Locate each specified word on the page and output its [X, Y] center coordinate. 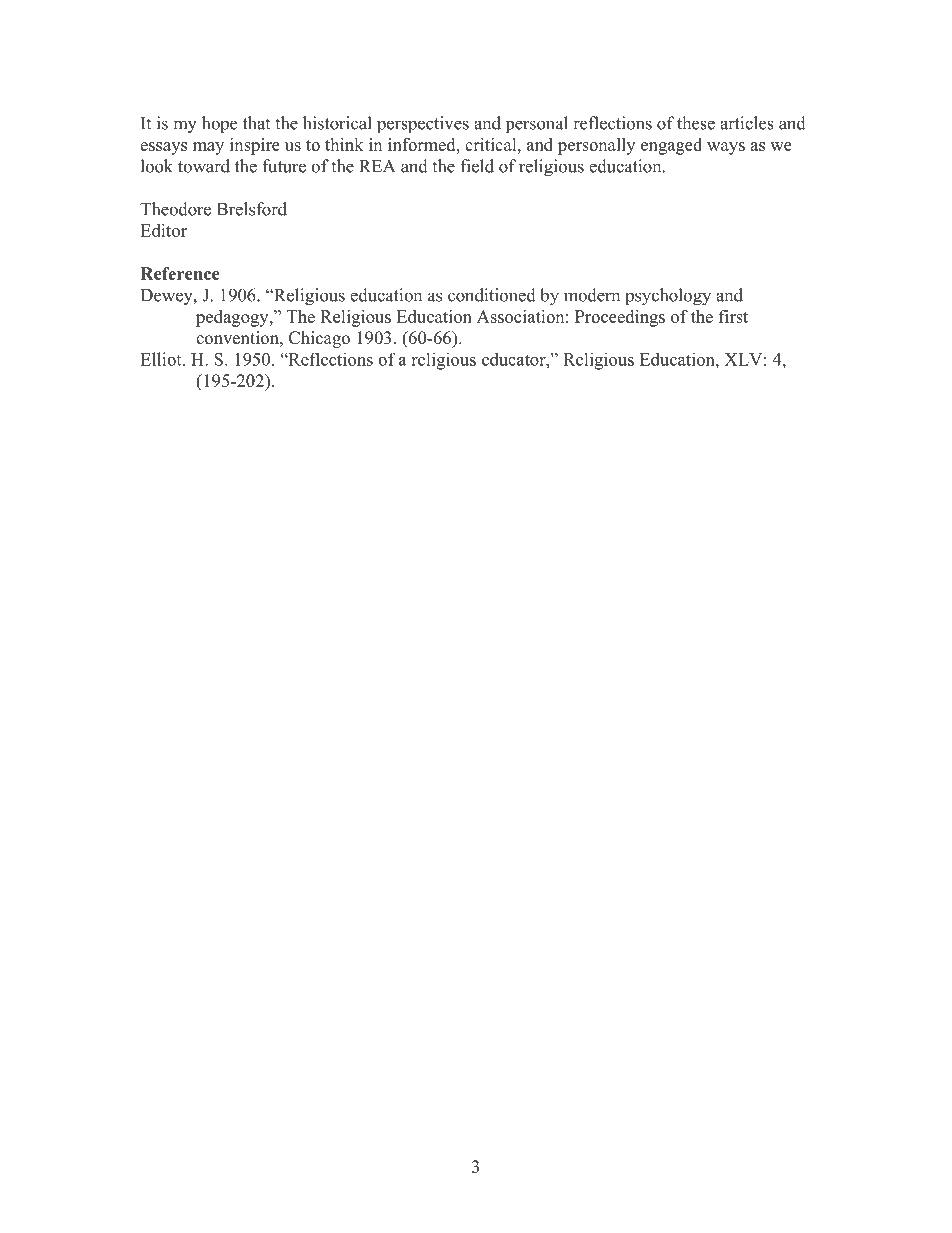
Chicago [319, 339]
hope [219, 124]
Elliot [162, 359]
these [696, 123]
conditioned [492, 295]
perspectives [423, 124]
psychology [668, 297]
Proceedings [620, 318]
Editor [163, 230]
